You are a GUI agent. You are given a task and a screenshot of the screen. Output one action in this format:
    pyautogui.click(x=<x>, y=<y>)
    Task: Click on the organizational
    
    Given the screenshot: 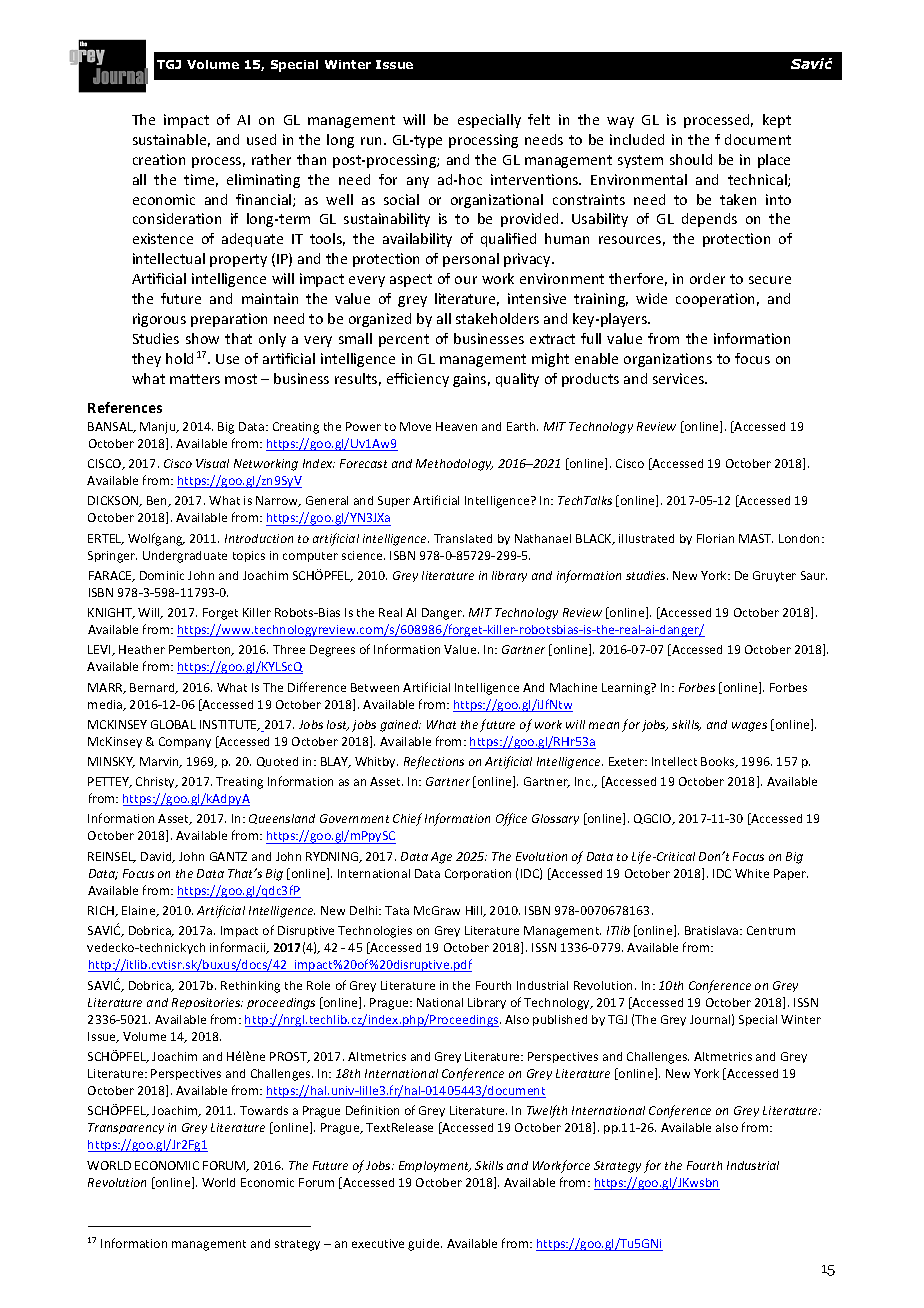 What is the action you would take?
    pyautogui.click(x=497, y=201)
